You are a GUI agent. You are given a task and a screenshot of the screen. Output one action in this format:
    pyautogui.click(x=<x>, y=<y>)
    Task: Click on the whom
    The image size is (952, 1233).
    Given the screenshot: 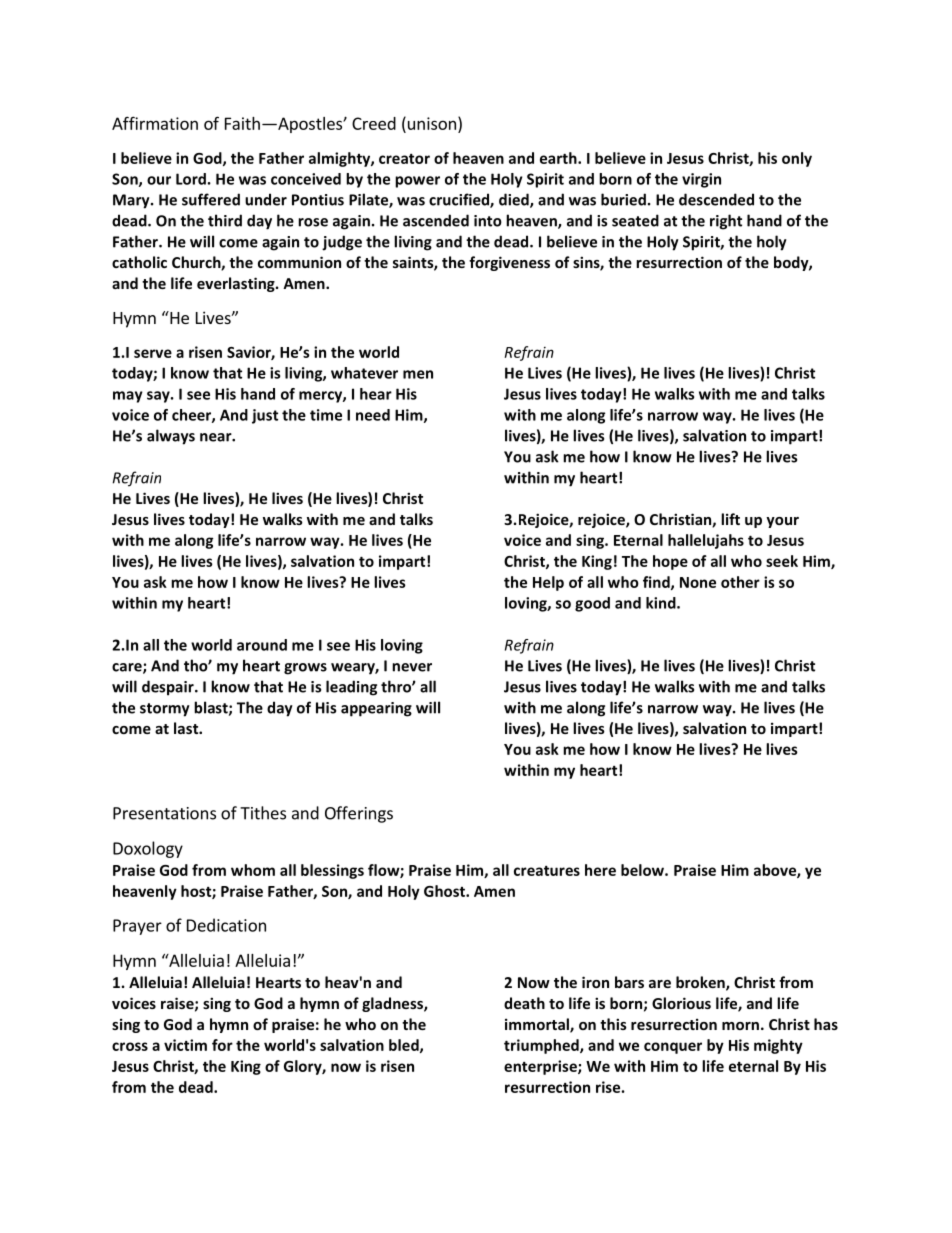 What is the action you would take?
    pyautogui.click(x=253, y=870)
